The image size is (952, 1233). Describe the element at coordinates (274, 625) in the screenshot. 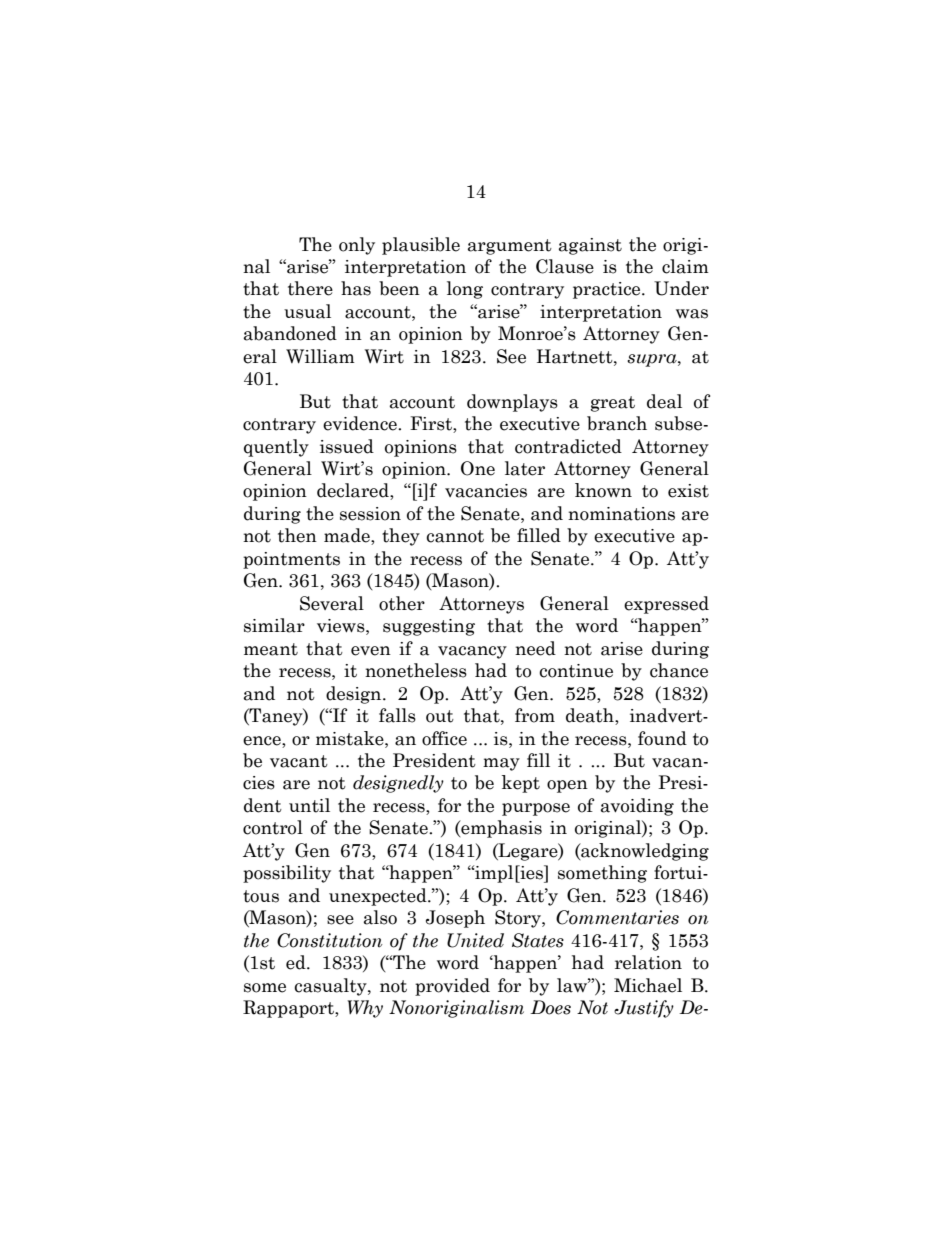

I see `similar` at that location.
